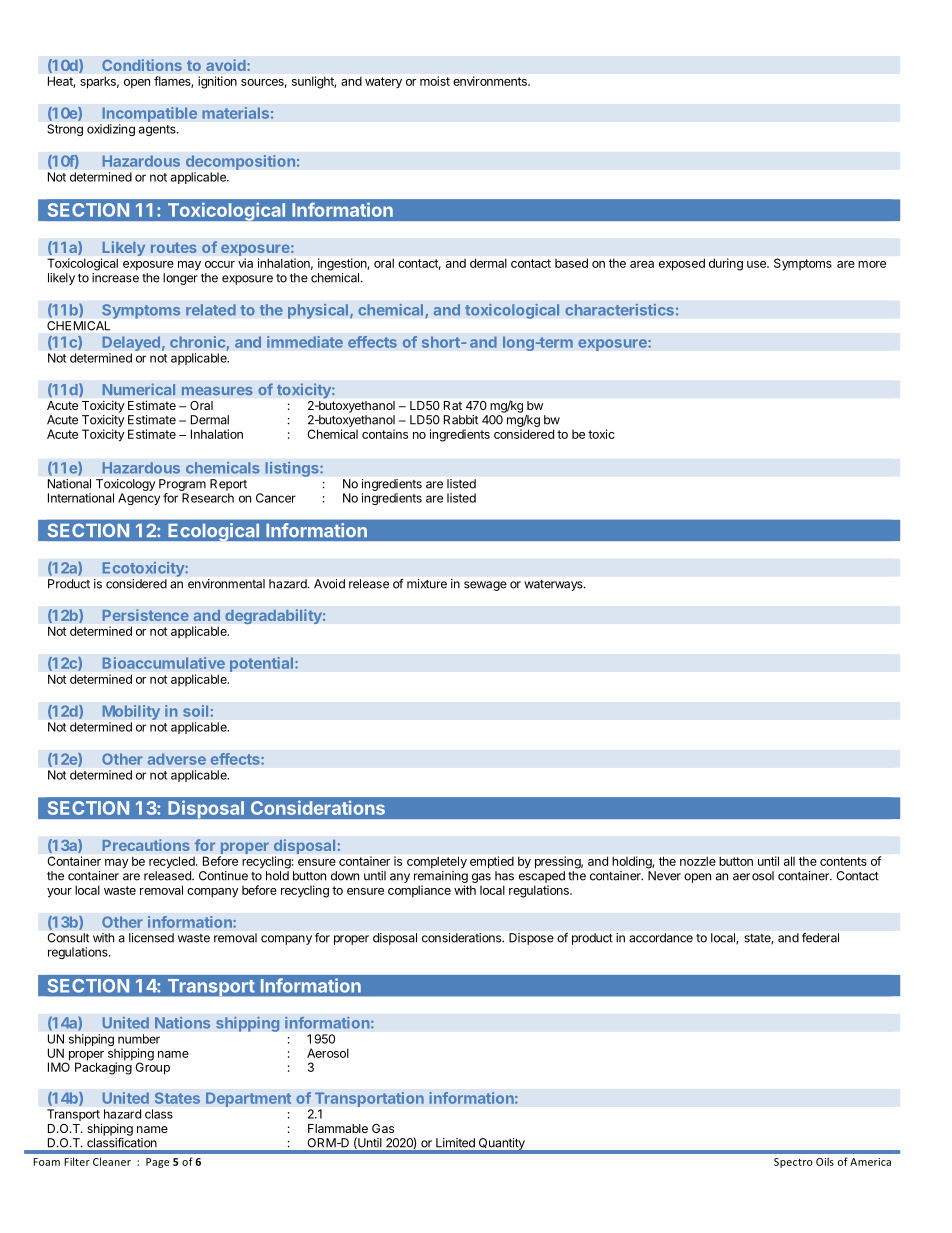  I want to click on increase, so click(115, 278).
